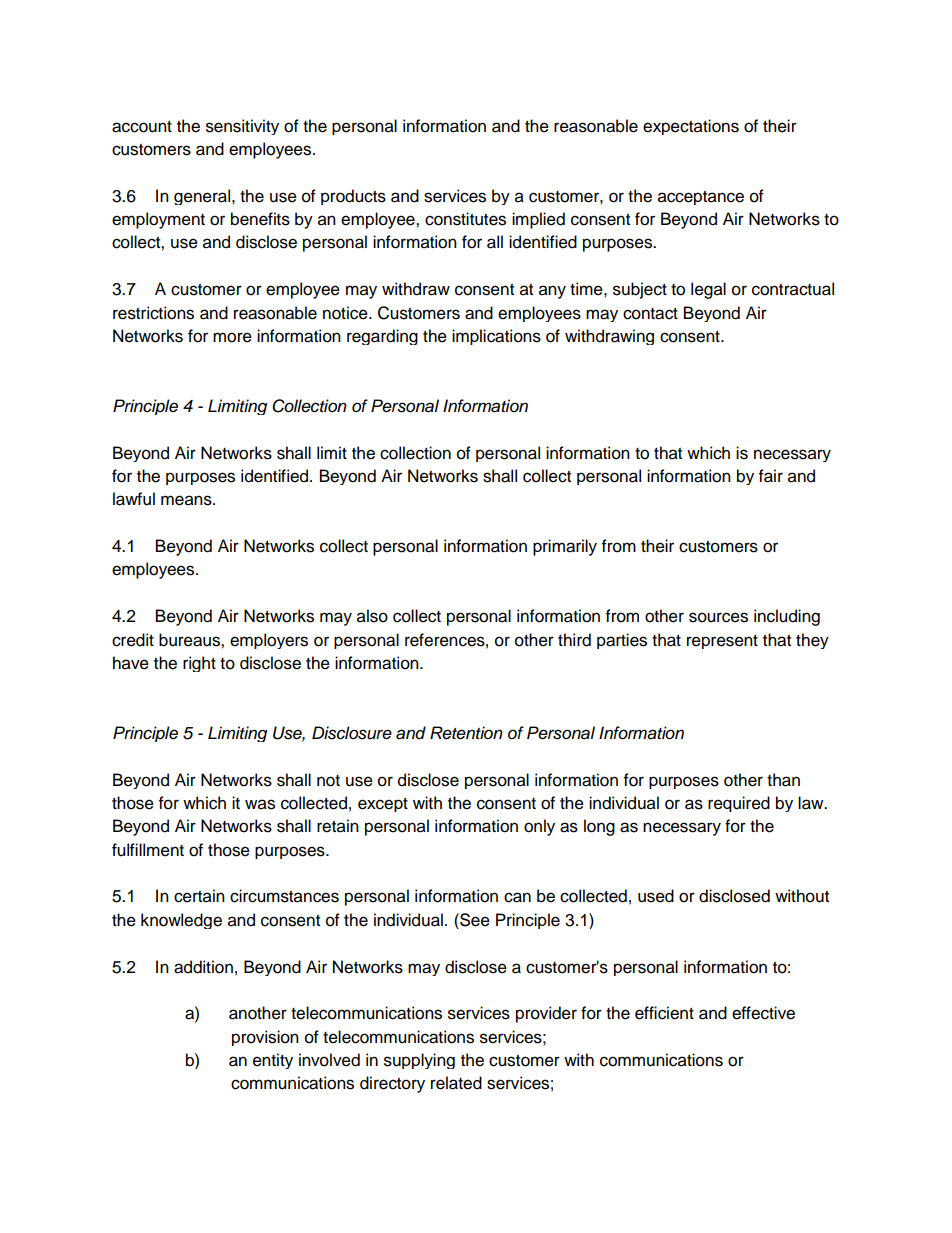 This screenshot has width=952, height=1233. Describe the element at coordinates (265, 1038) in the screenshot. I see `provision` at that location.
